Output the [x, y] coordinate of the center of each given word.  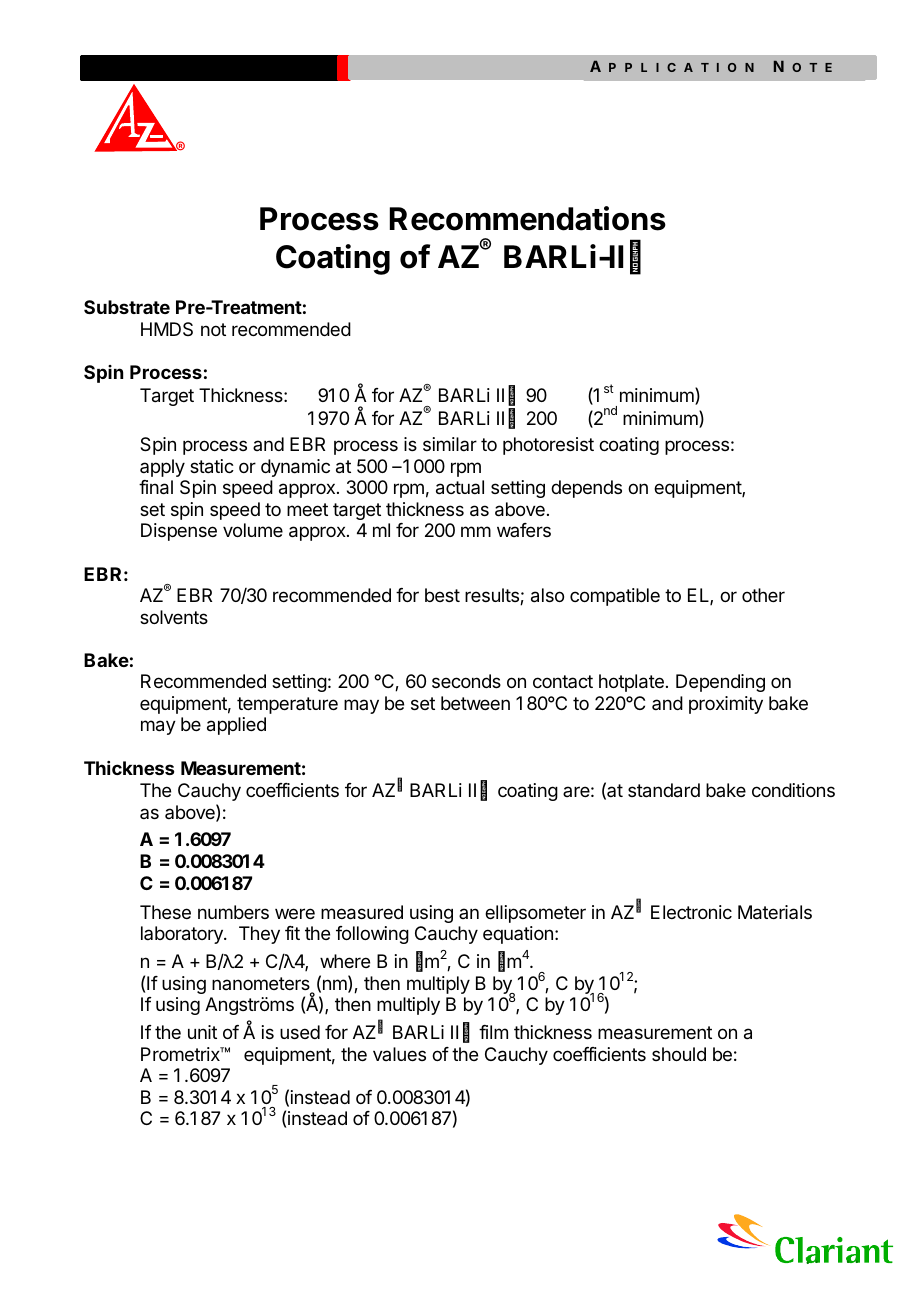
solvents [174, 617]
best [442, 595]
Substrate [127, 307]
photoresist [548, 446]
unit [202, 1032]
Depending [720, 683]
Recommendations [528, 218]
